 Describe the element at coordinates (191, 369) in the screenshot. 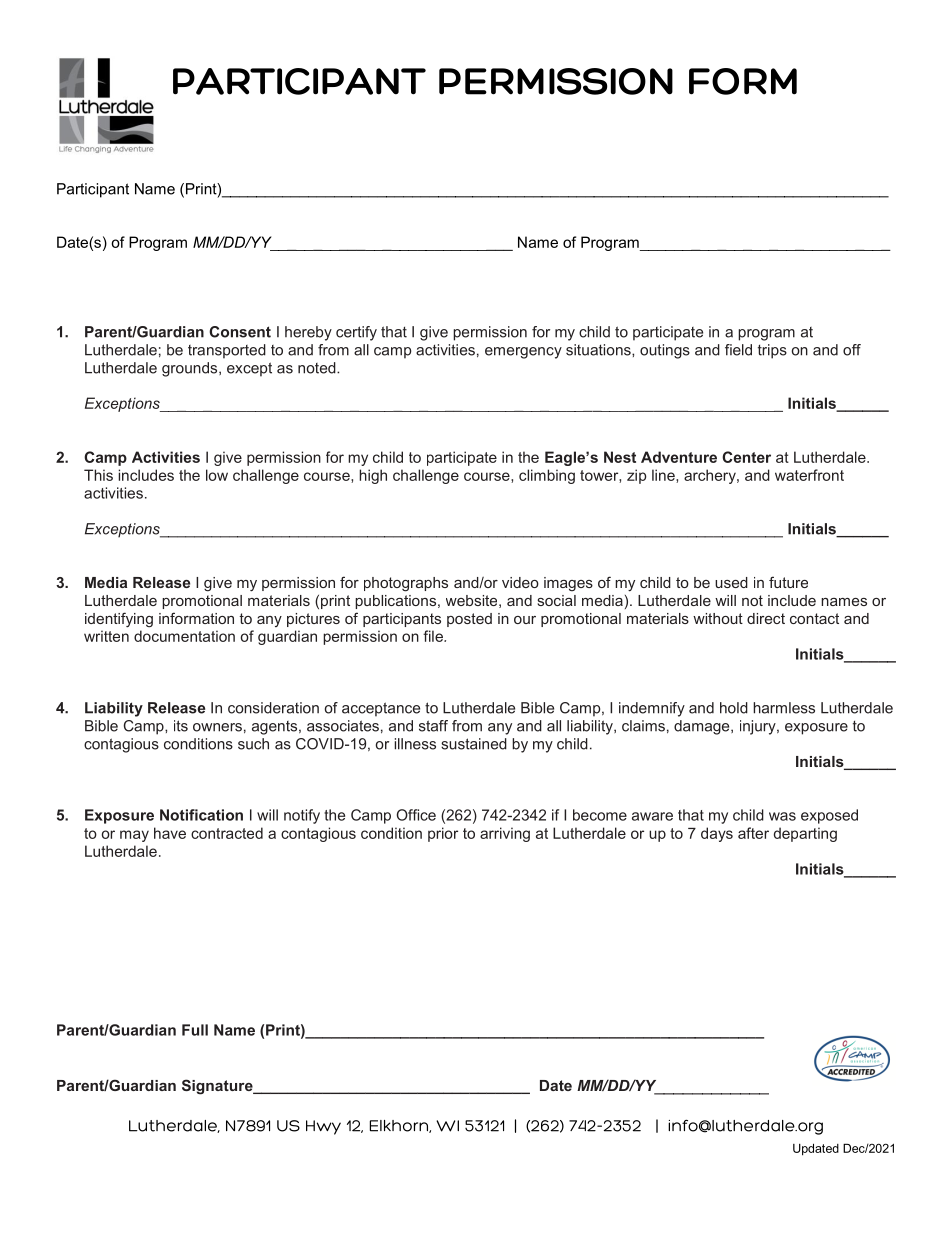

I see `grounds` at that location.
